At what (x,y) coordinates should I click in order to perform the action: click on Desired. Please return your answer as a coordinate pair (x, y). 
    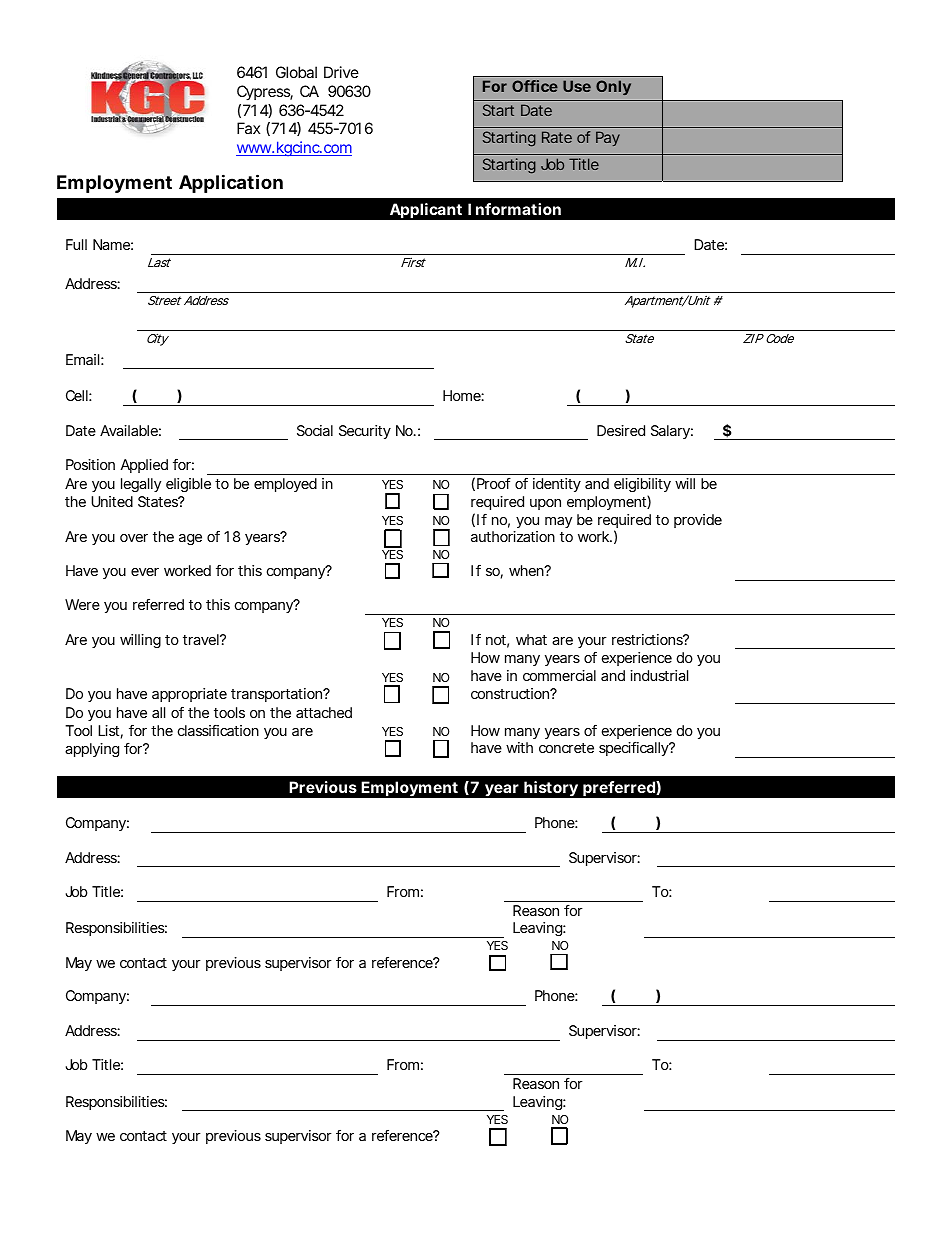
    Looking at the image, I should click on (621, 430).
